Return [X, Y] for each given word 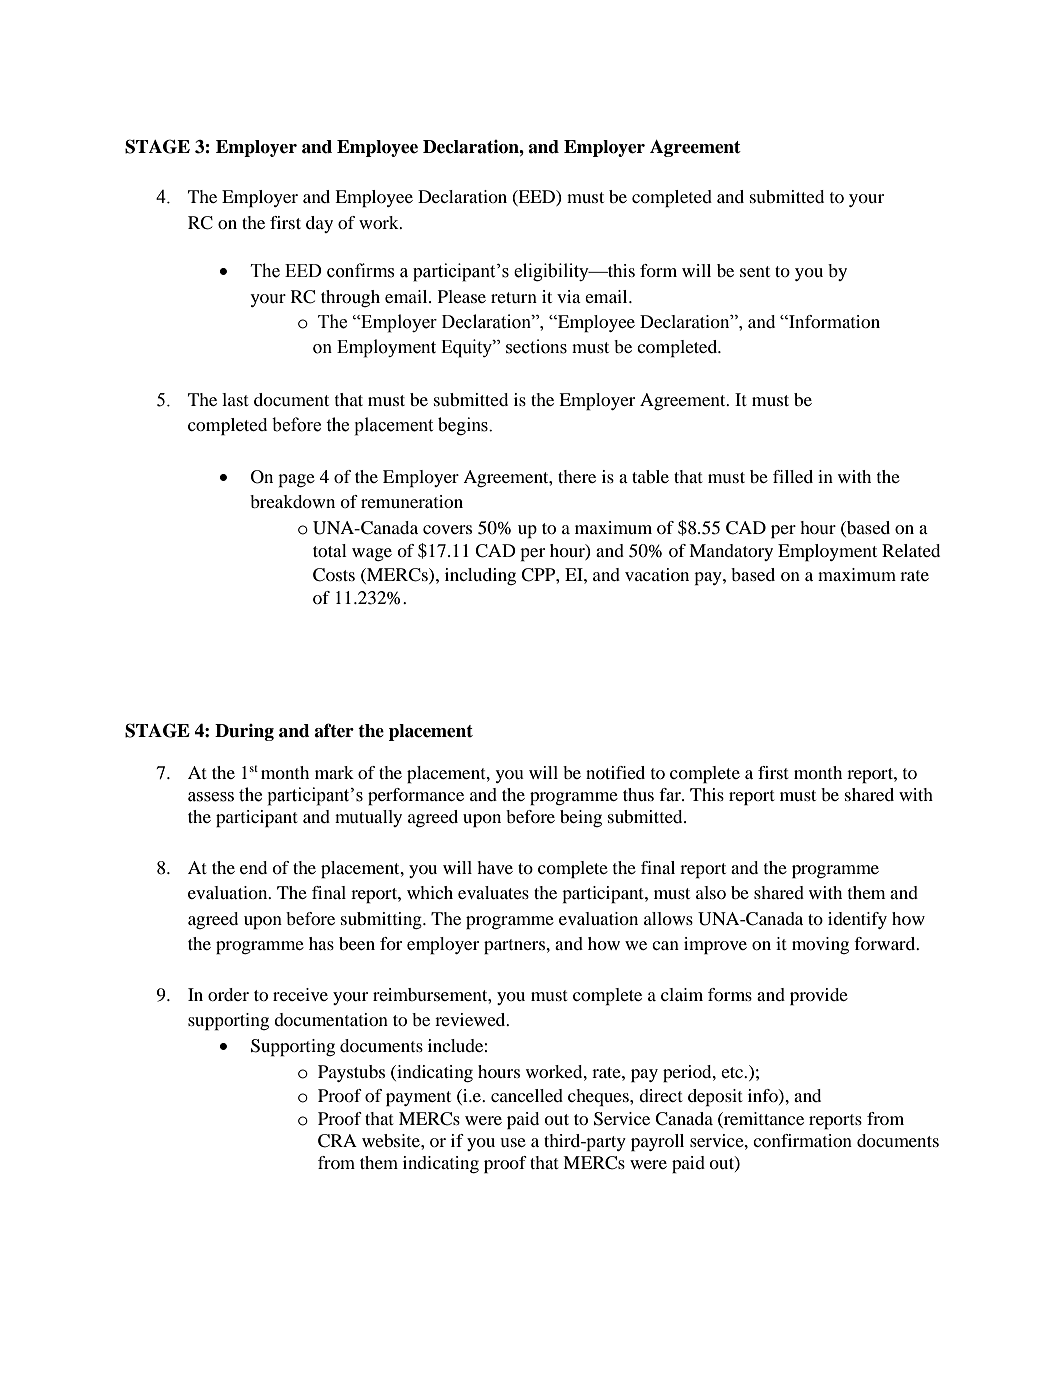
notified [615, 772]
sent [755, 271]
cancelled [527, 1095]
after [334, 730]
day [319, 224]
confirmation [802, 1140]
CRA [337, 1141]
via [569, 296]
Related [911, 550]
